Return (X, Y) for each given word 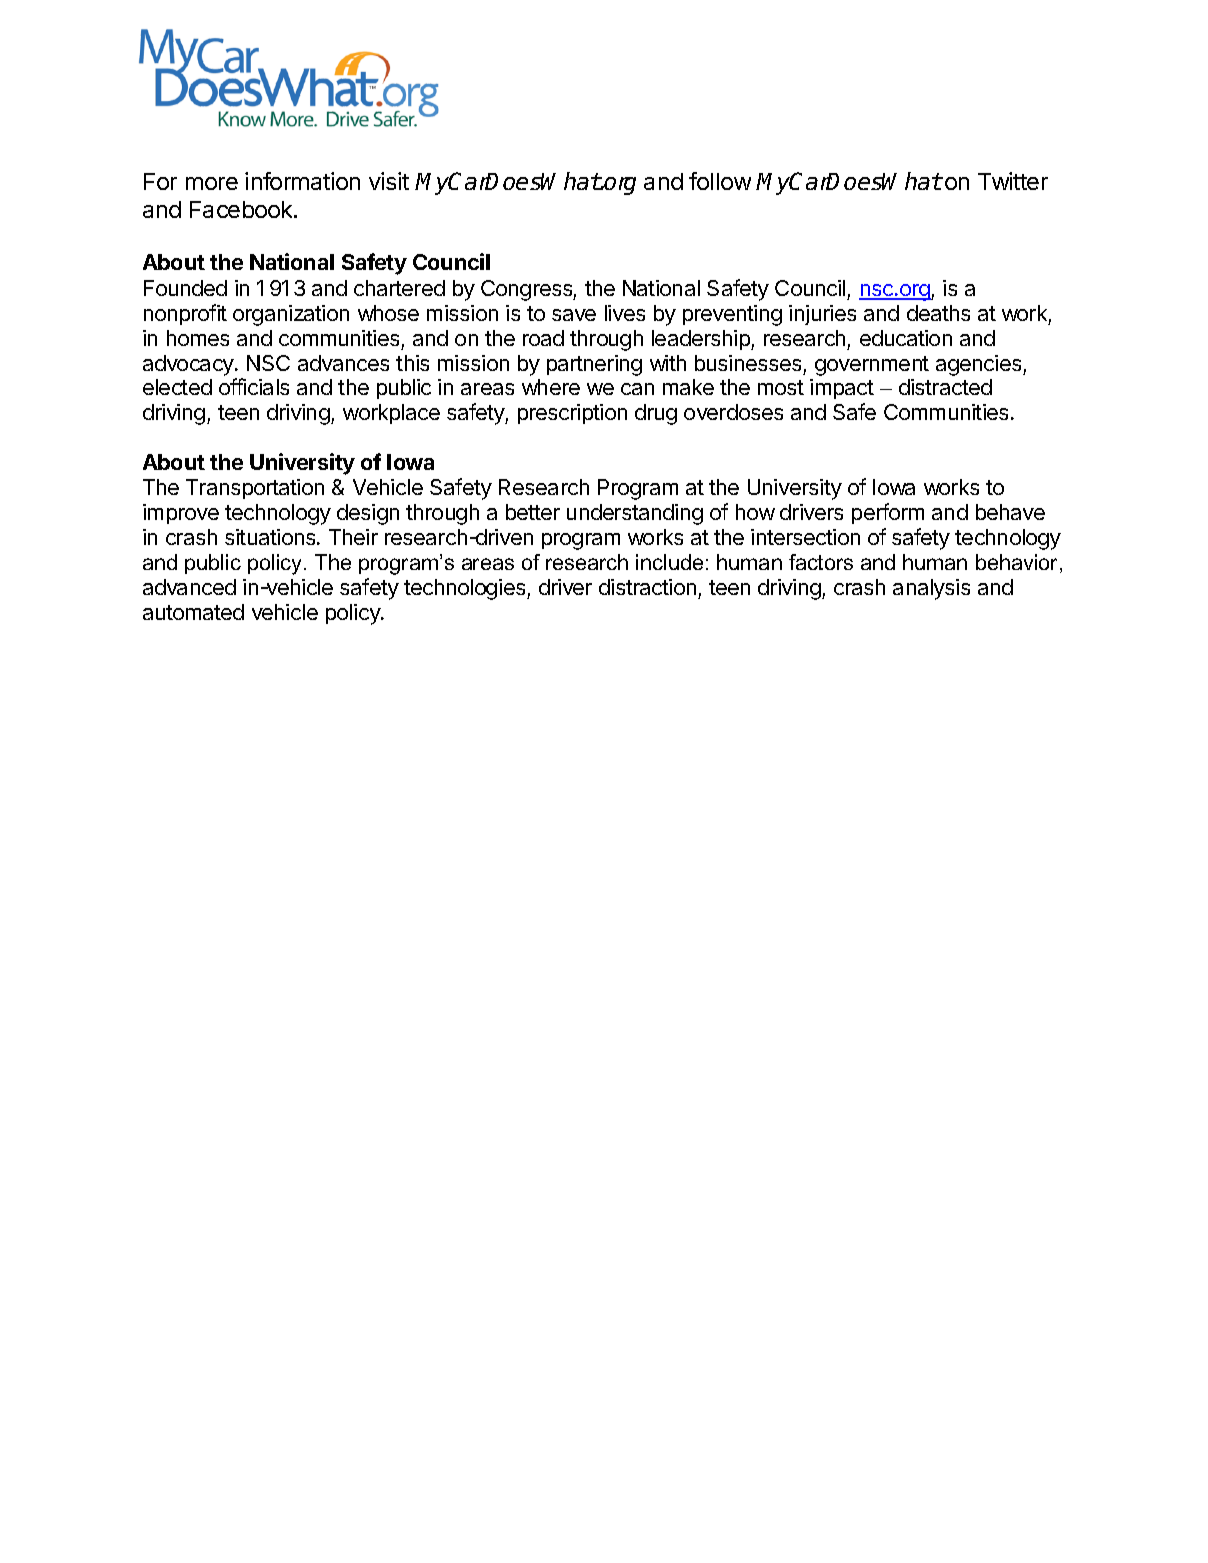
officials (254, 386)
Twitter (1013, 181)
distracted (945, 387)
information (302, 181)
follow (720, 181)
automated (193, 612)
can (637, 389)
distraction (647, 587)
